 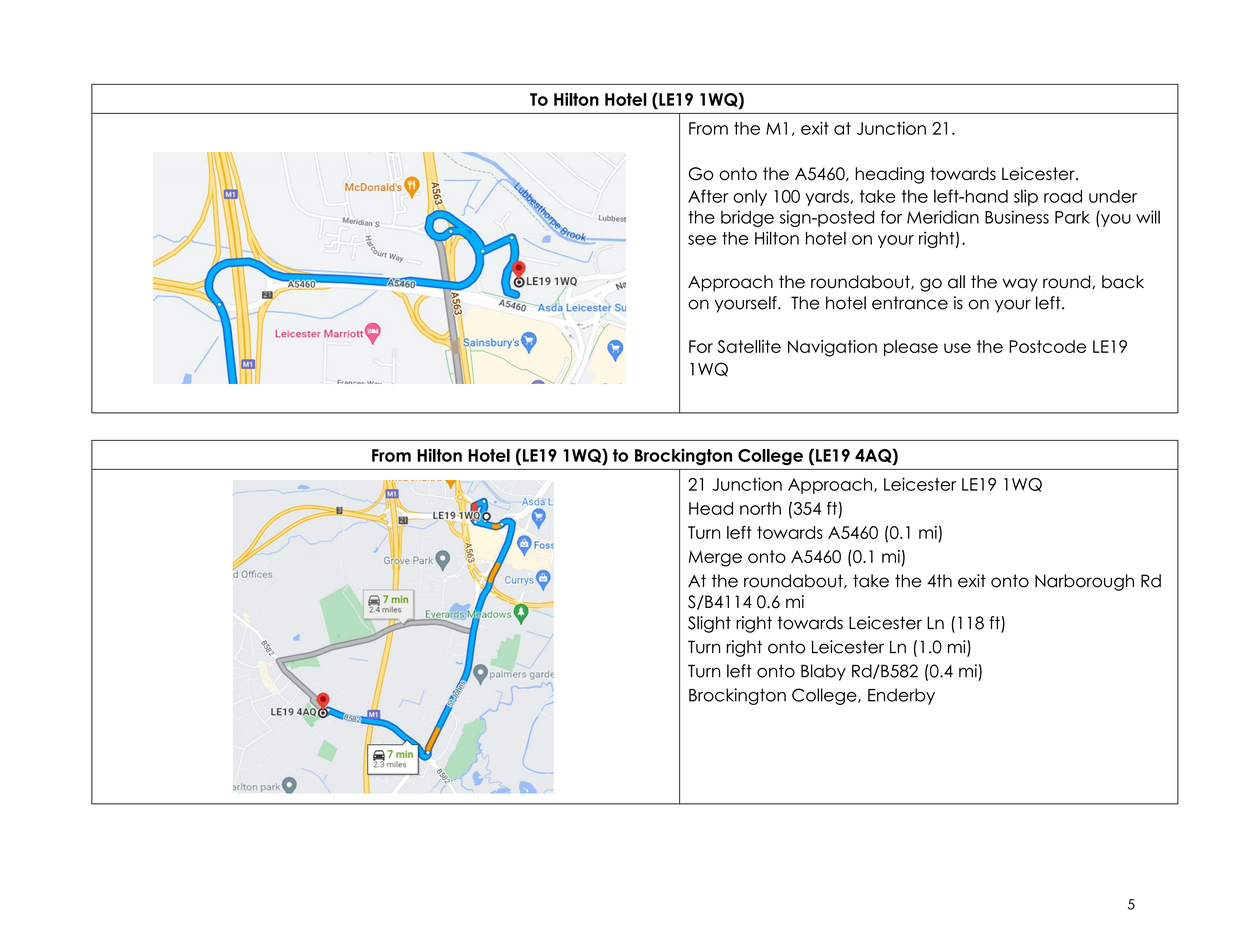 What do you see at coordinates (1048, 346) in the page?
I see `Postcode` at bounding box center [1048, 346].
